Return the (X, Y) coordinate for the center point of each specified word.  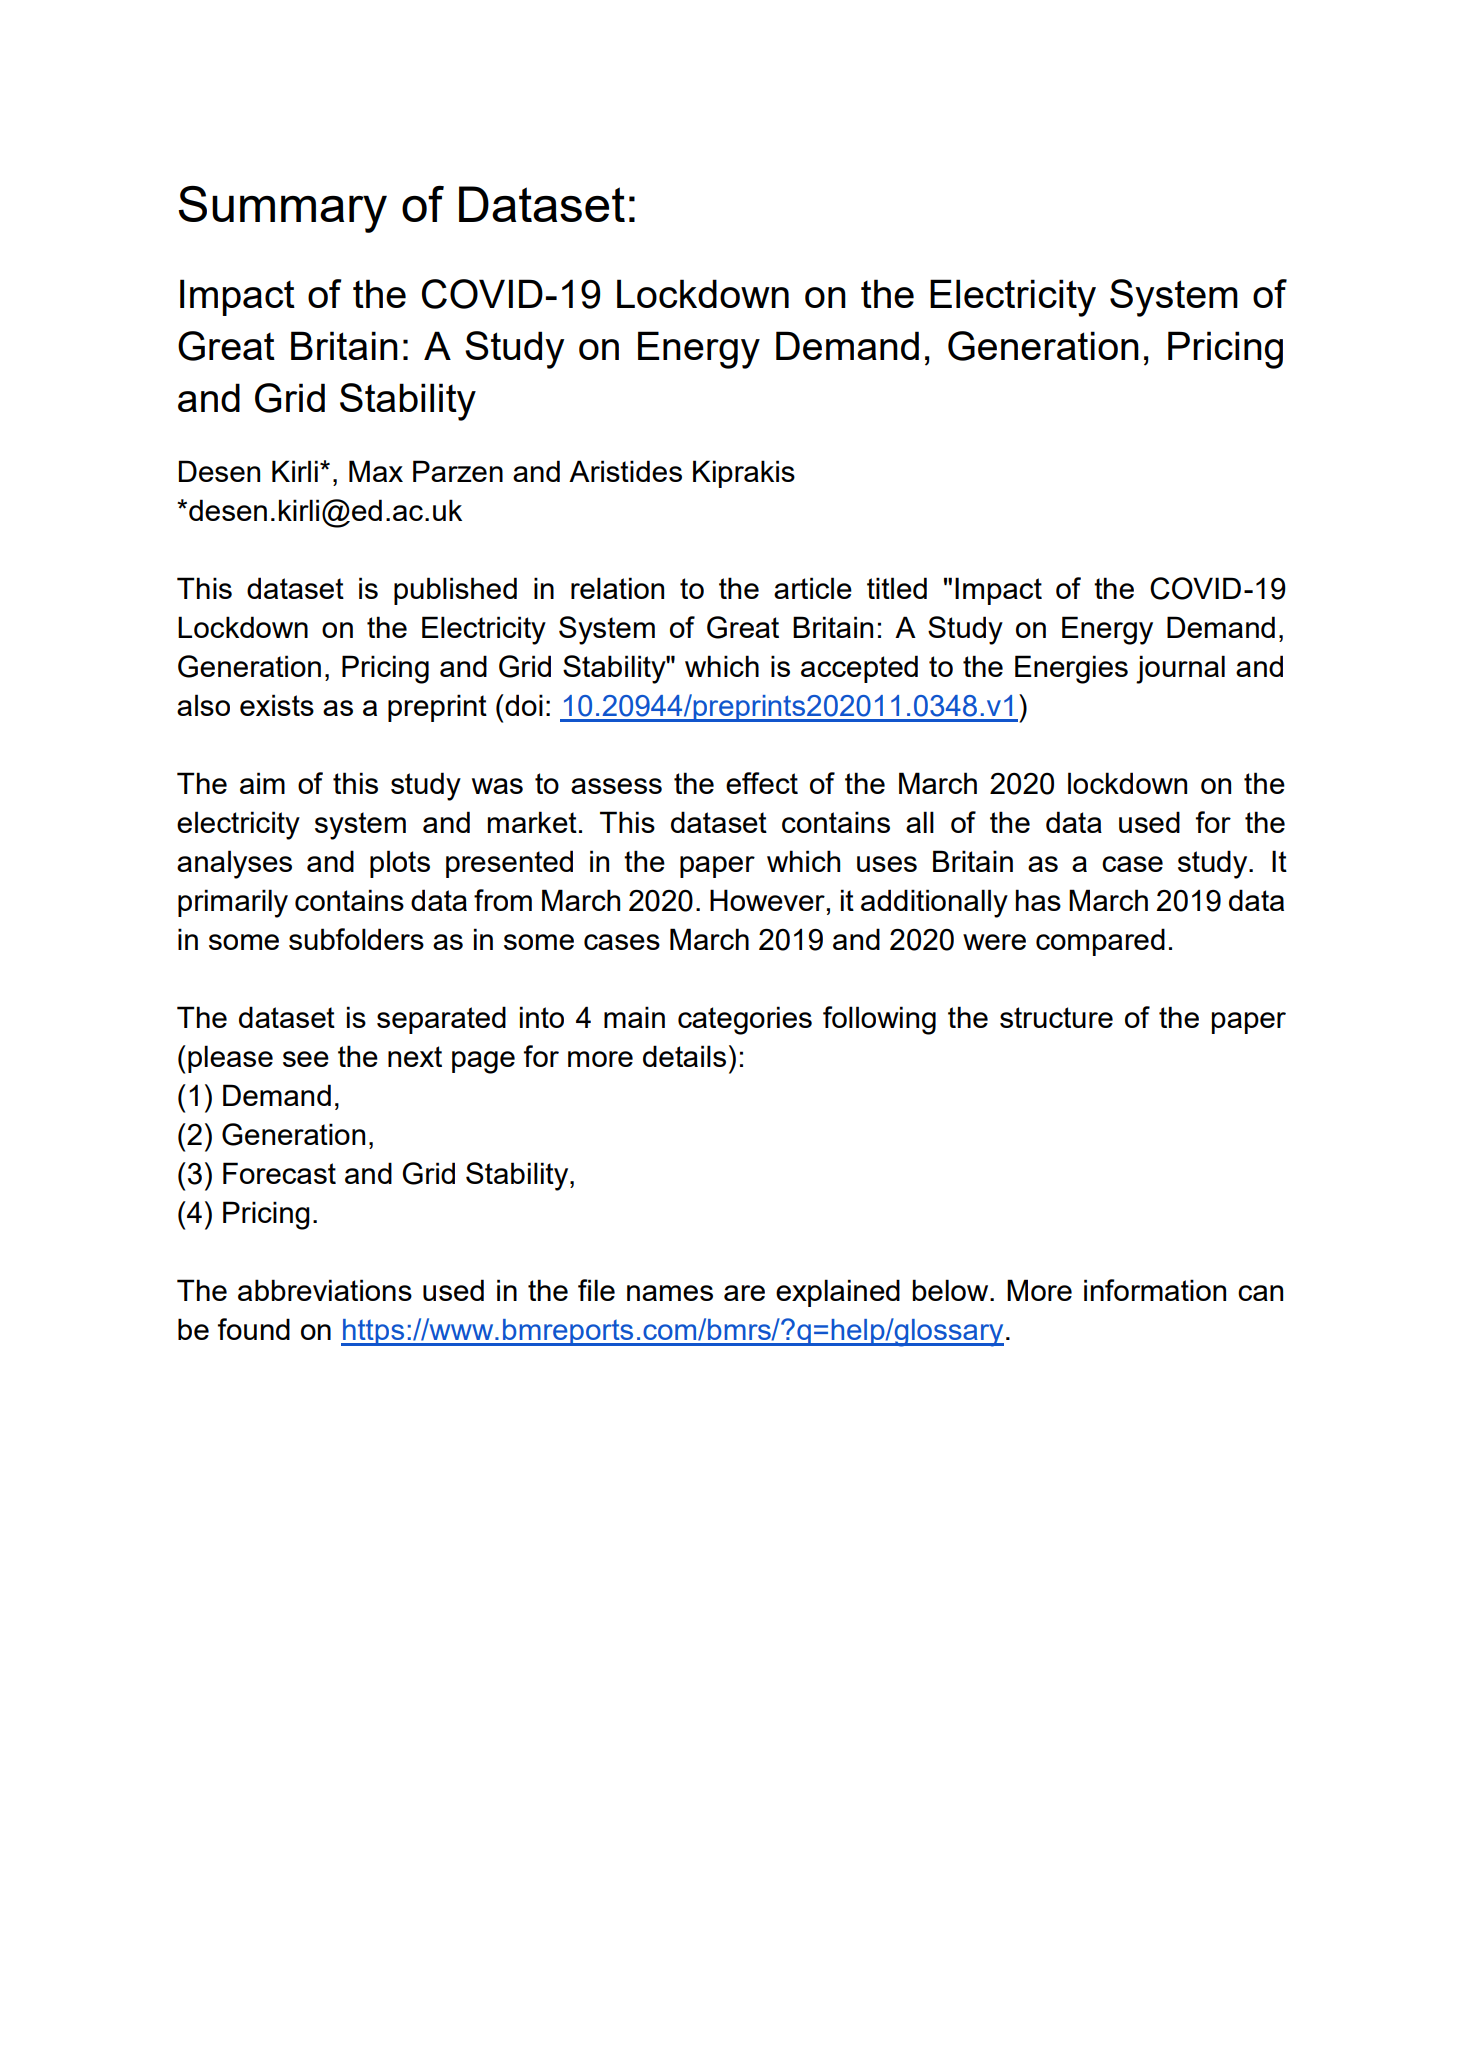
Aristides (625, 471)
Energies (1071, 669)
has (1038, 900)
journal (1180, 669)
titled (897, 588)
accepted (859, 669)
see (306, 1059)
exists (277, 705)
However (767, 900)
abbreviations (325, 1290)
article (813, 588)
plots (400, 864)
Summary (283, 209)
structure (1056, 1017)
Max (376, 471)
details (684, 1056)
